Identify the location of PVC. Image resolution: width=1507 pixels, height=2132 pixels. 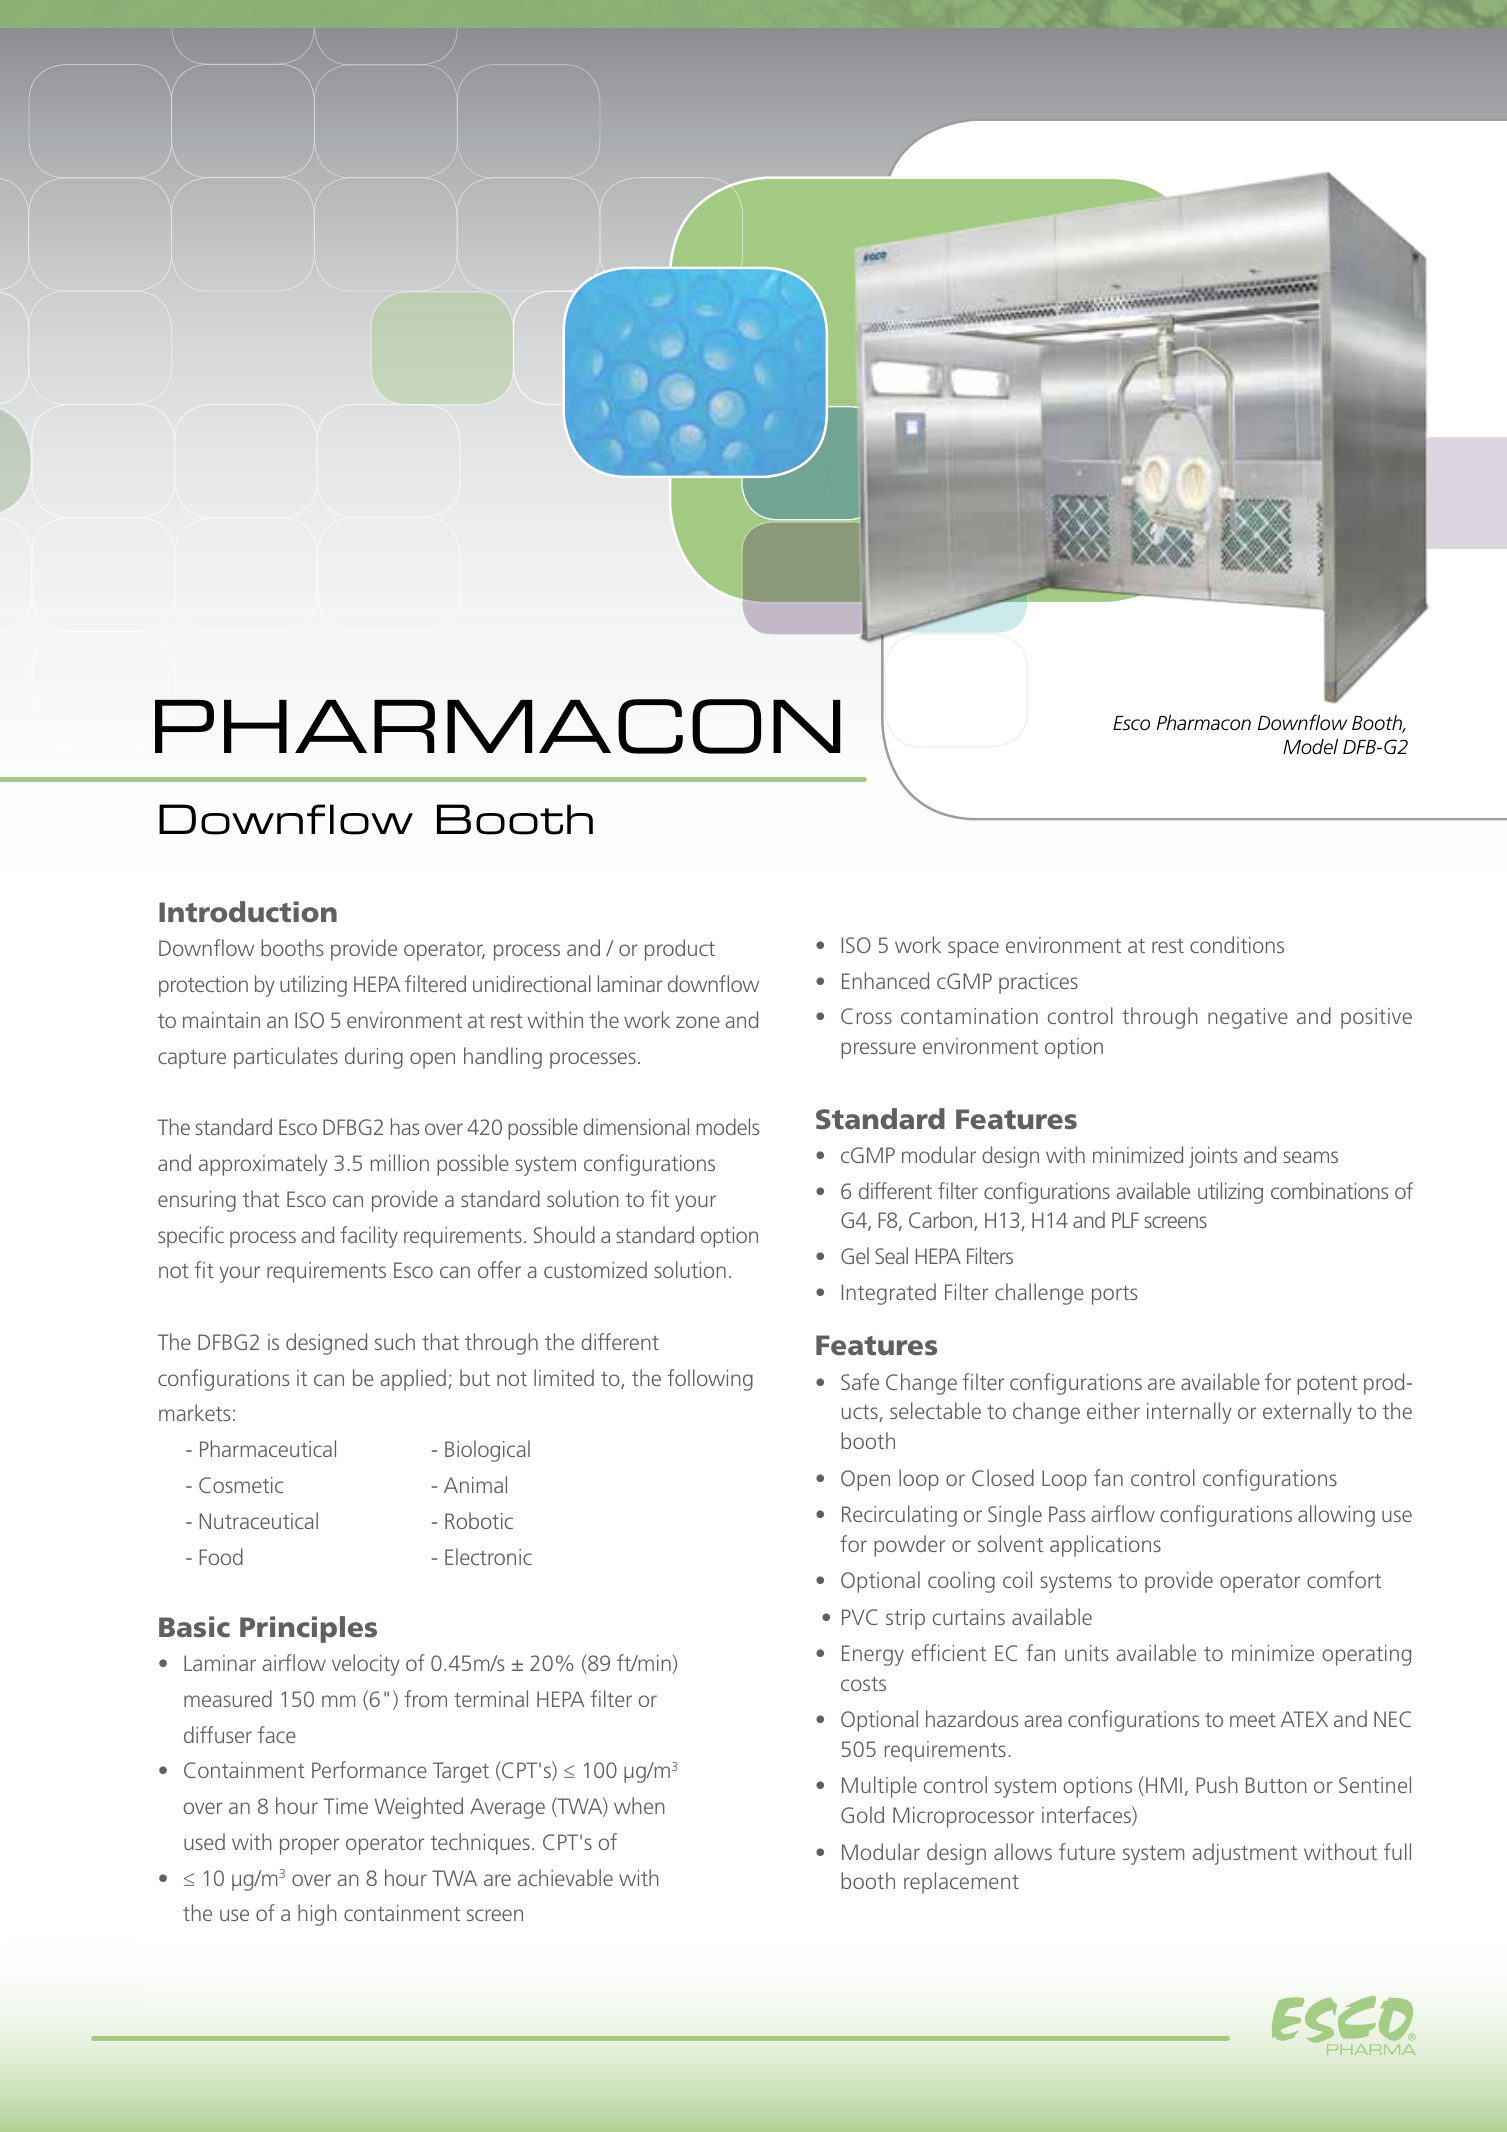
(860, 1617).
